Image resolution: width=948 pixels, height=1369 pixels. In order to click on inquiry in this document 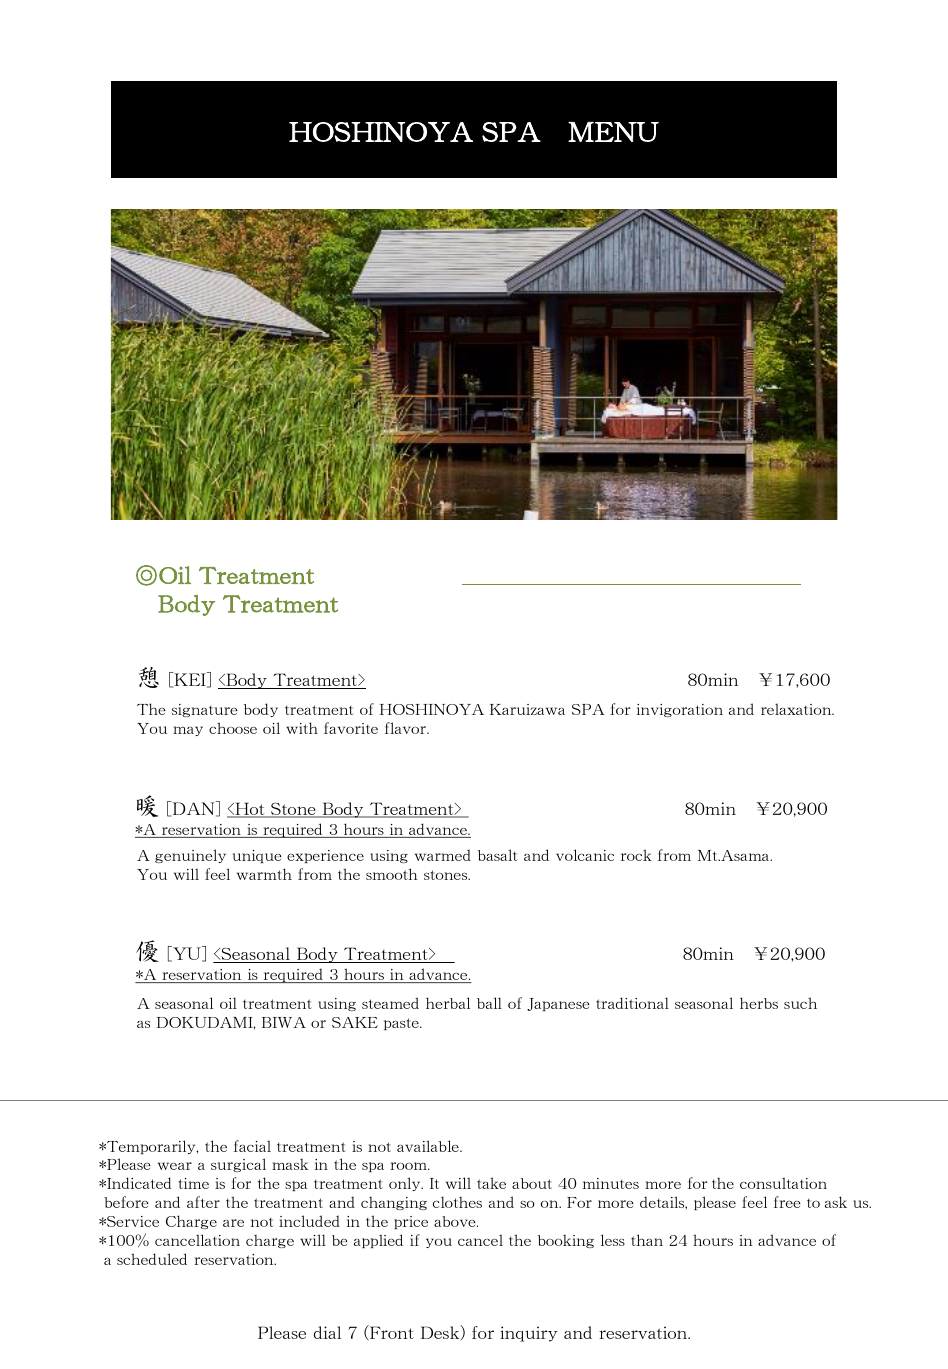, I will do `click(529, 1334)`.
